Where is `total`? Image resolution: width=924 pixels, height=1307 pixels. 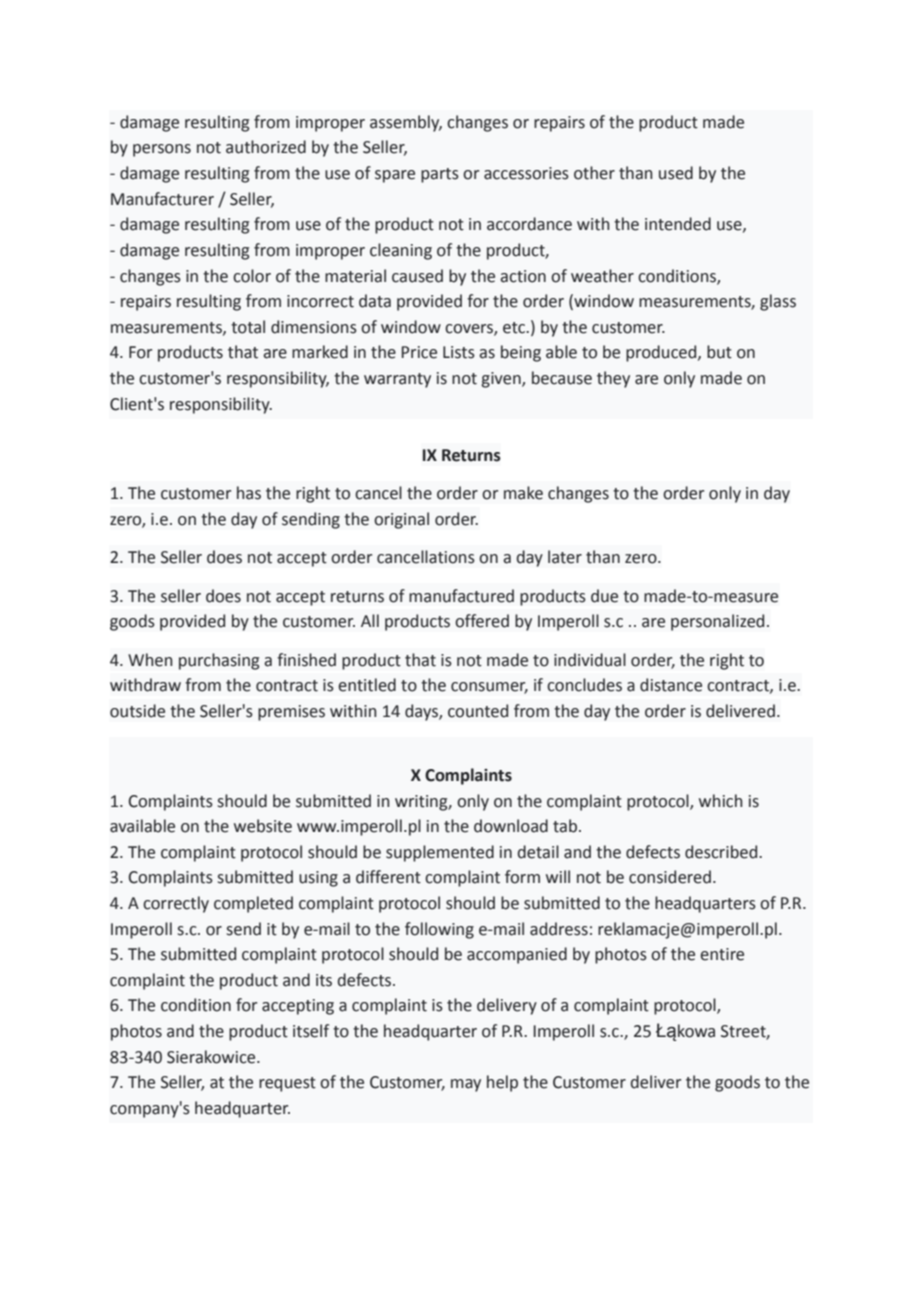
total is located at coordinates (248, 327).
